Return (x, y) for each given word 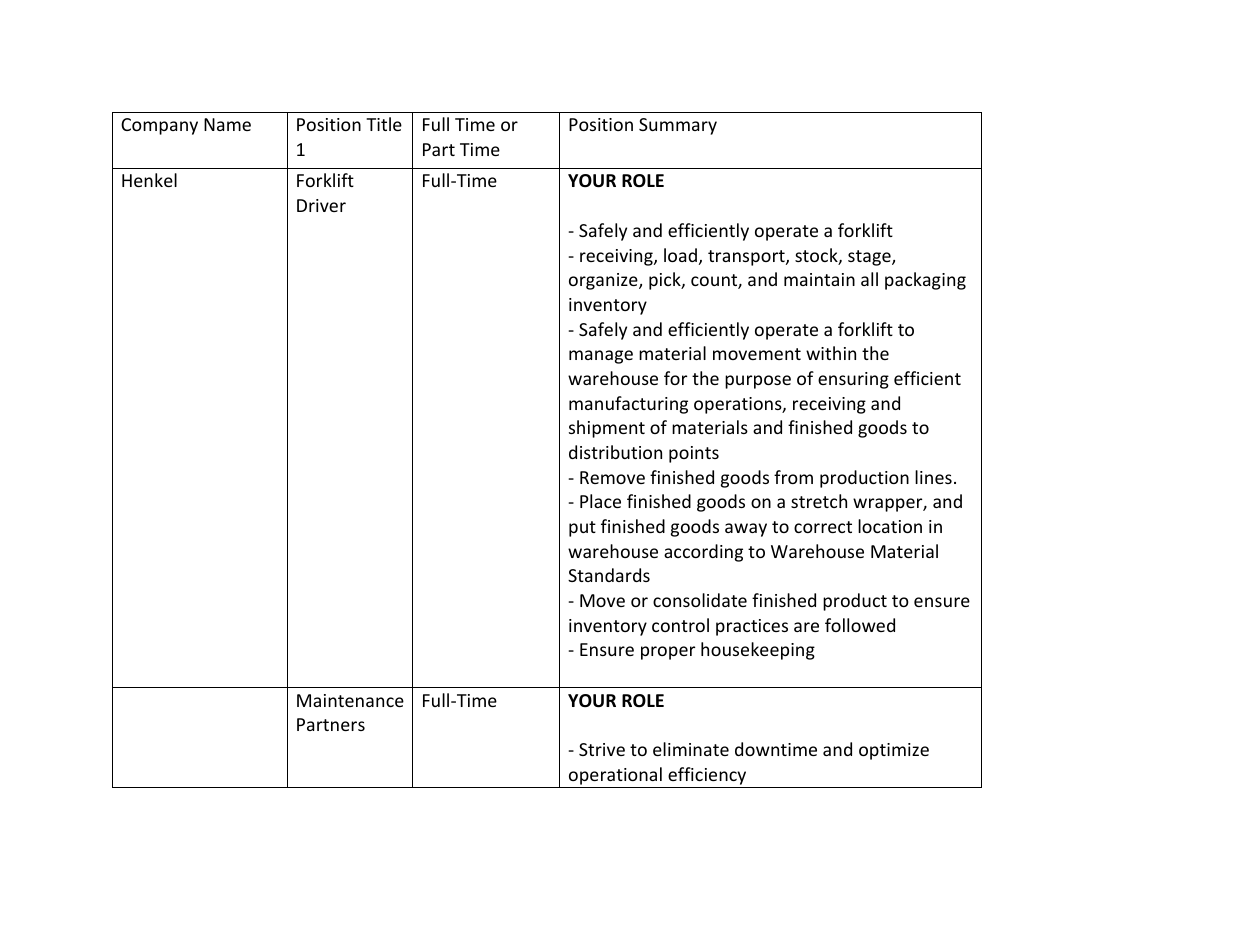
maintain (819, 279)
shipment (607, 429)
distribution (615, 452)
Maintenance (350, 700)
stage (870, 258)
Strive (602, 749)
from (793, 477)
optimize (894, 751)
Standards (609, 575)
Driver (321, 205)
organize (604, 281)
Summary (678, 126)
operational (615, 776)
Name (227, 124)
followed (860, 625)
